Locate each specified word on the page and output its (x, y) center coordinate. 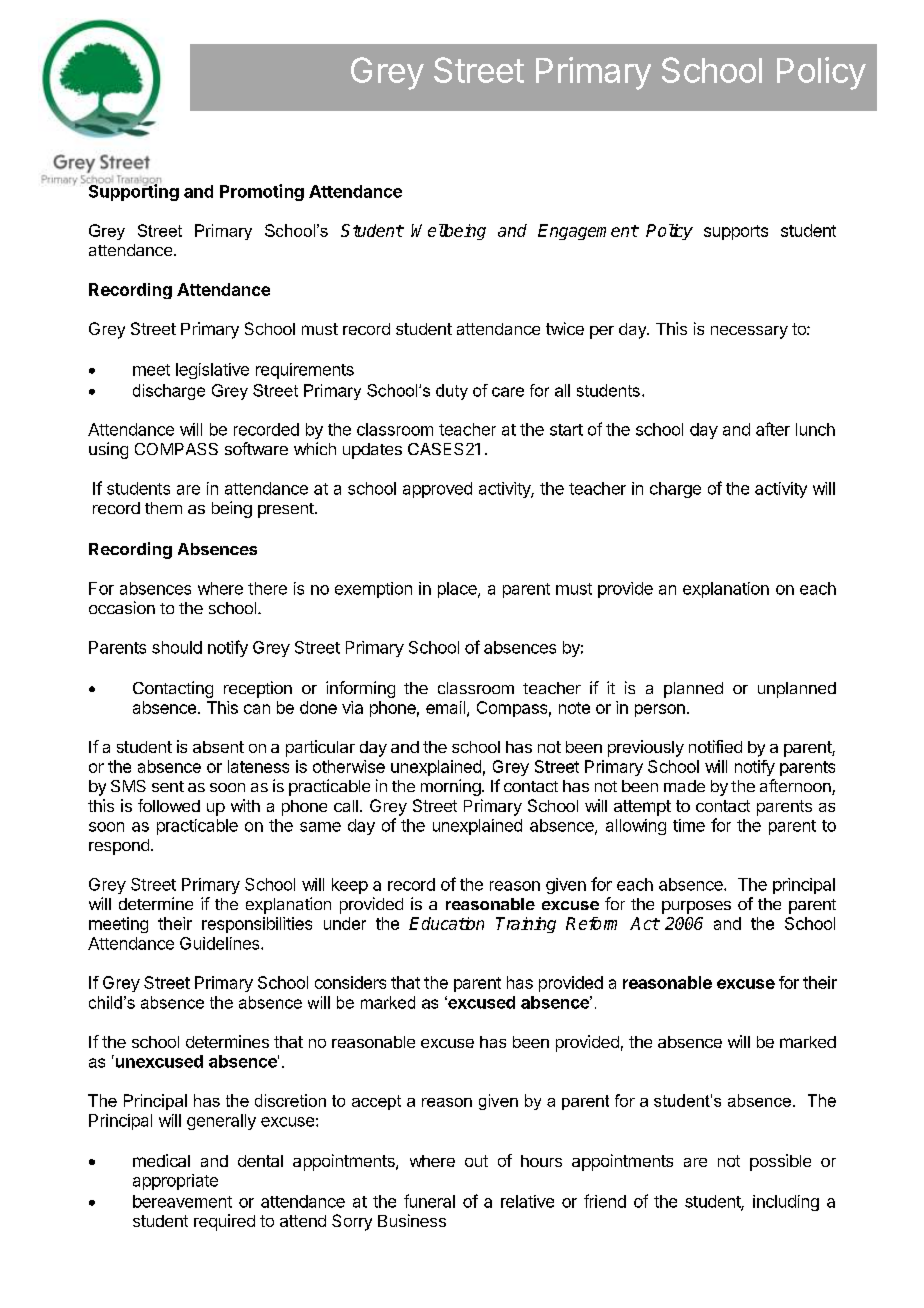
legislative (212, 371)
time (689, 825)
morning (451, 787)
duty (452, 392)
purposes (696, 907)
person (660, 710)
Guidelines (221, 943)
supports (736, 232)
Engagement (588, 232)
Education (446, 923)
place (458, 590)
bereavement (182, 1201)
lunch (815, 429)
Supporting (133, 191)
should (177, 647)
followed (169, 805)
